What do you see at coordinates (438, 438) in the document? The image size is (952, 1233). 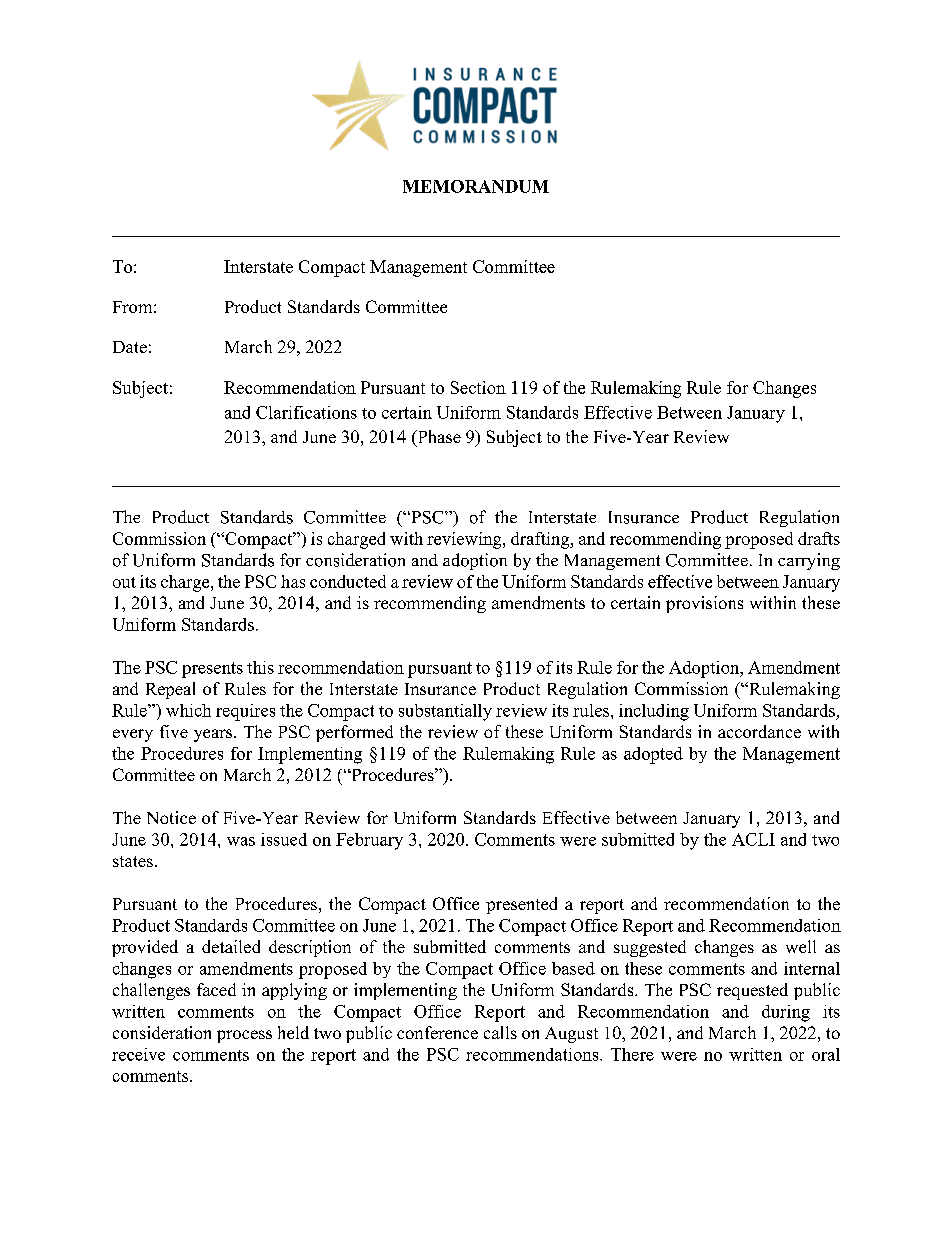 I see `Phase` at bounding box center [438, 438].
